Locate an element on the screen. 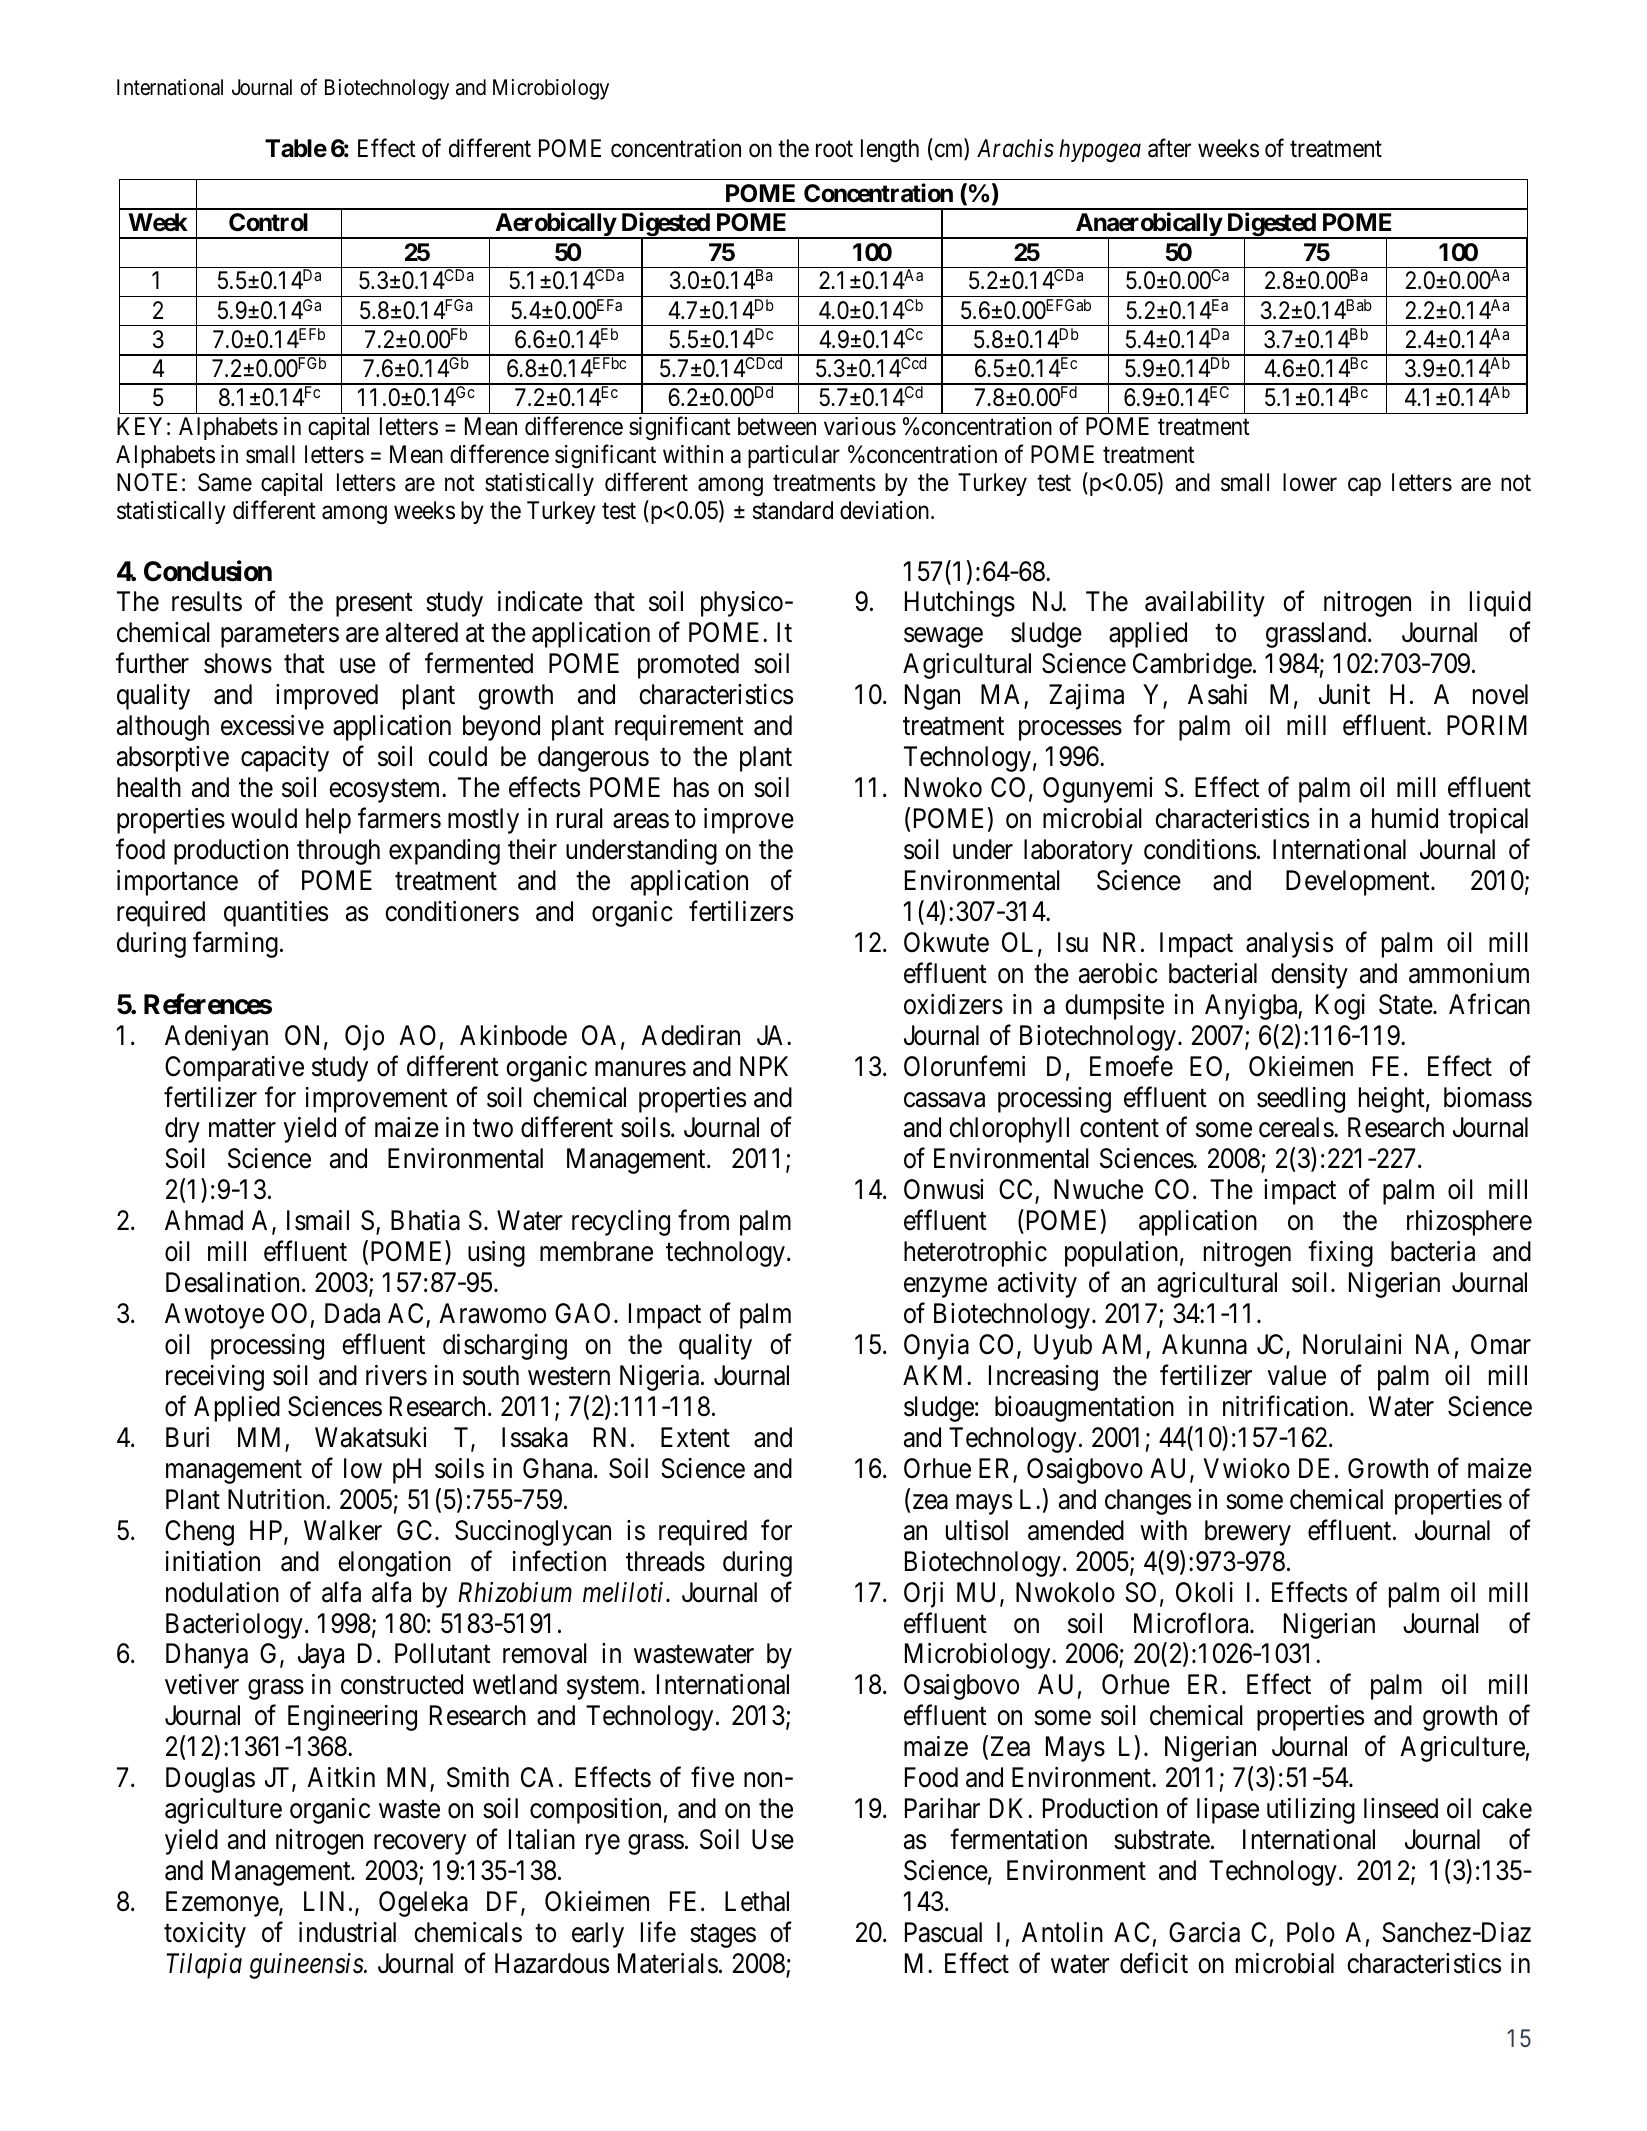  root is located at coordinates (834, 149).
